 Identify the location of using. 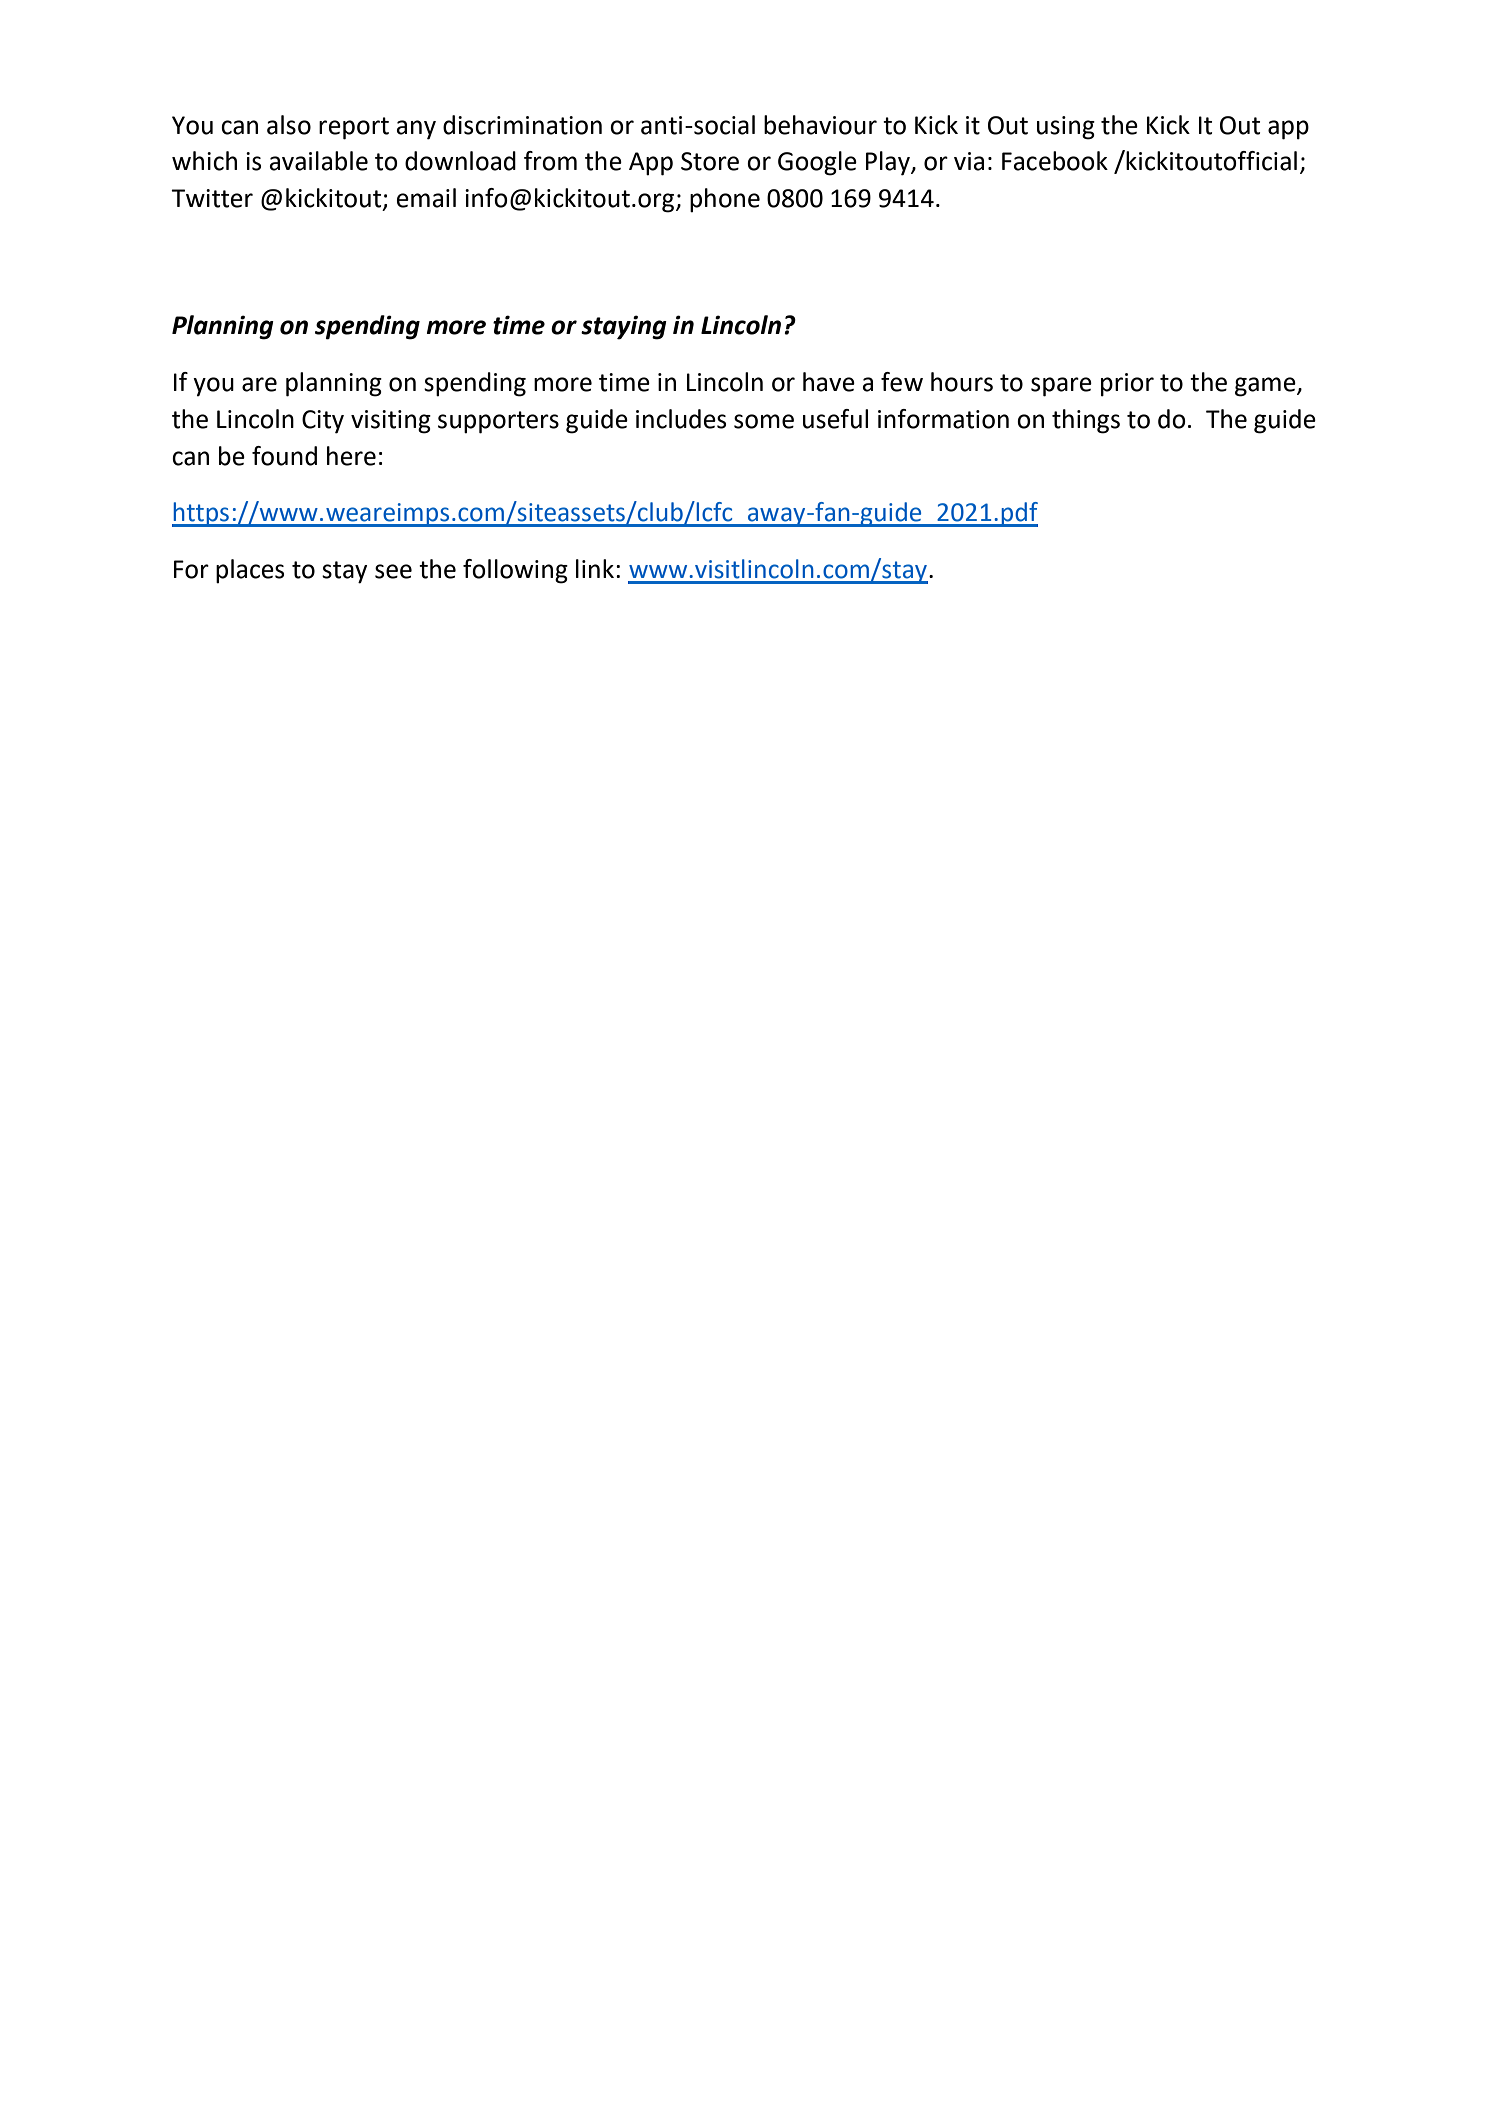
(1066, 128).
